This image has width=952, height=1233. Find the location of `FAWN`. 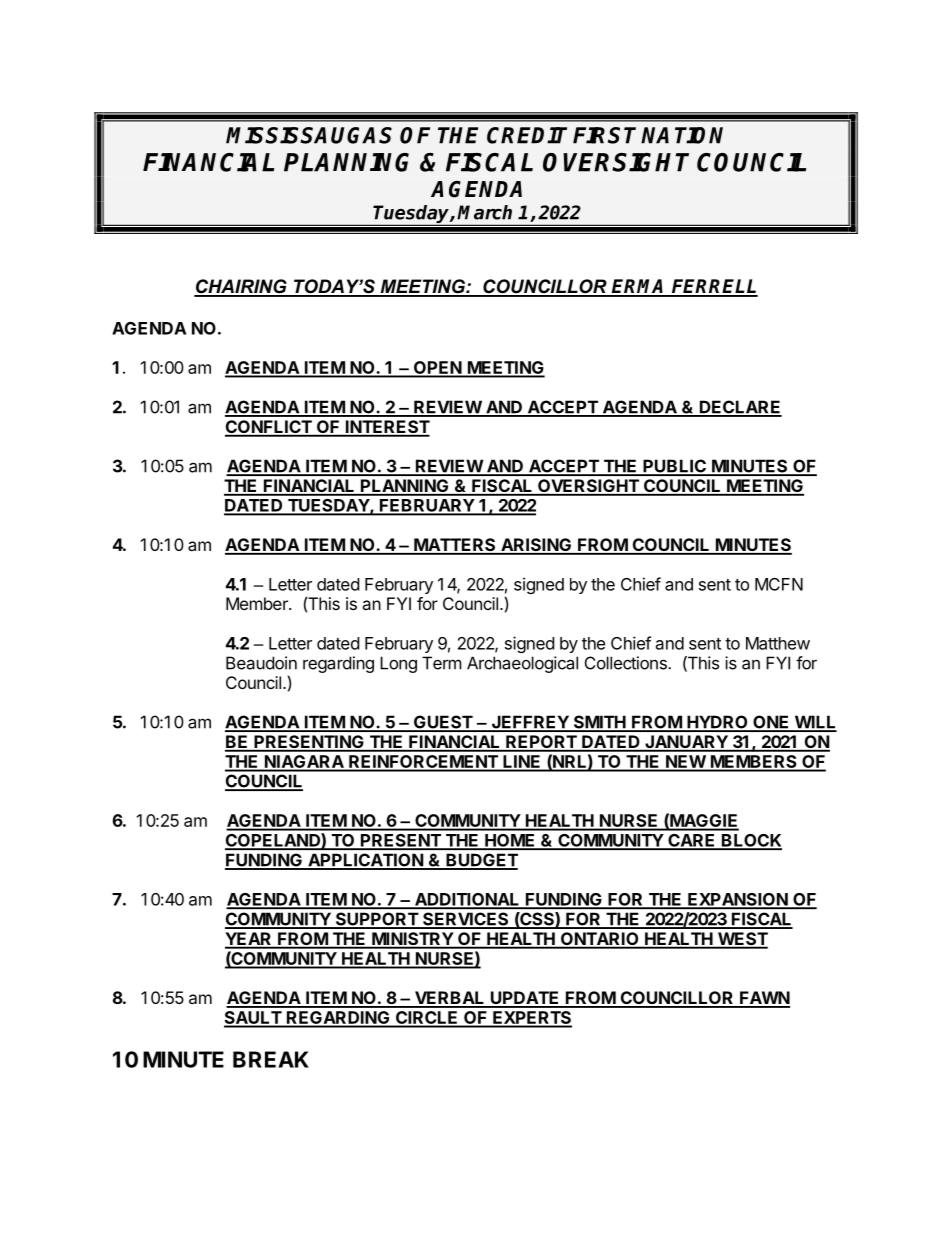

FAWN is located at coordinates (764, 999).
